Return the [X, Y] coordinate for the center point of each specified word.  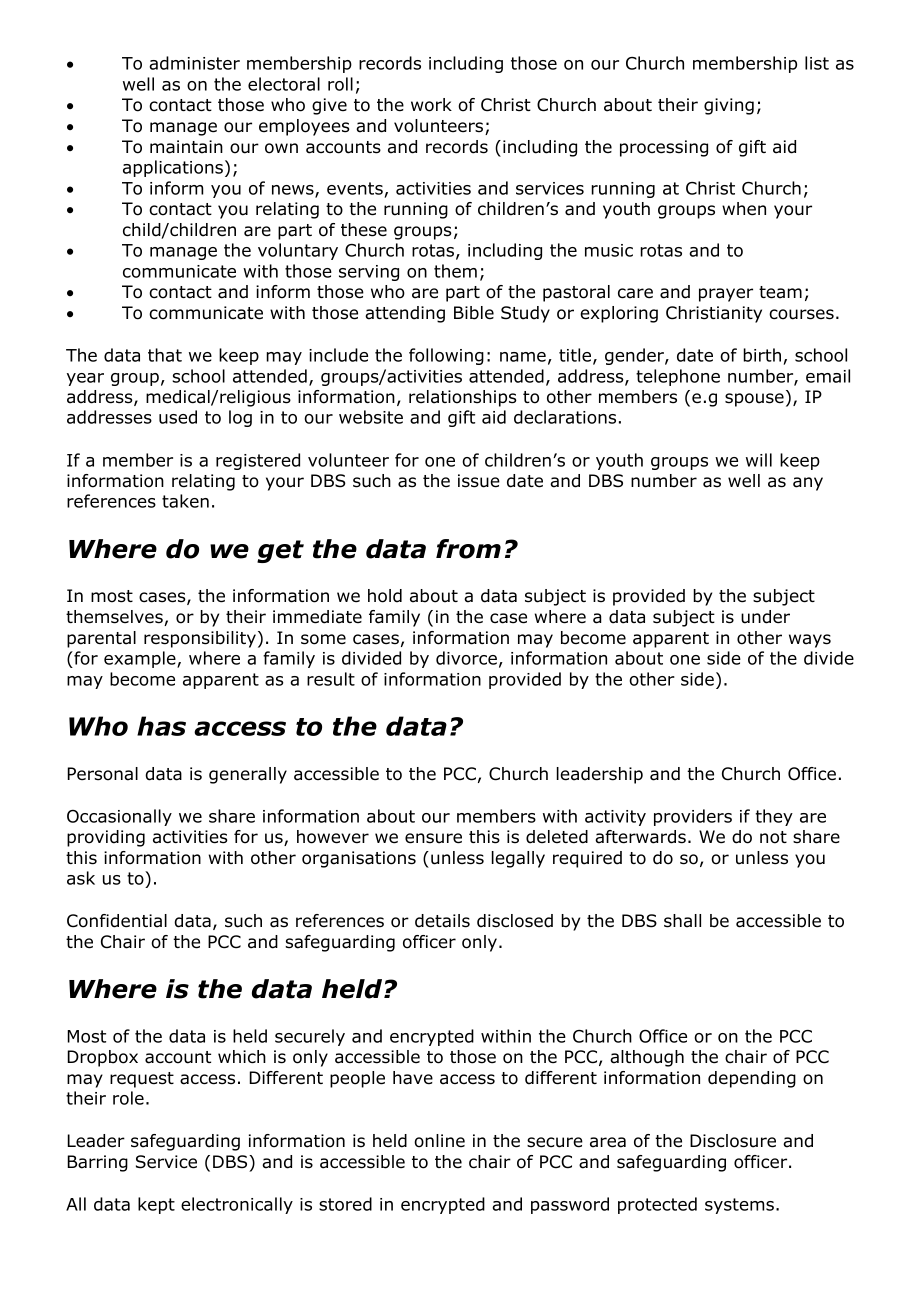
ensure [433, 838]
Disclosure [733, 1141]
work [431, 105]
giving [729, 106]
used [178, 417]
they [774, 817]
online [439, 1141]
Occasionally [119, 817]
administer [194, 63]
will [759, 460]
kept [156, 1205]
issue [479, 481]
